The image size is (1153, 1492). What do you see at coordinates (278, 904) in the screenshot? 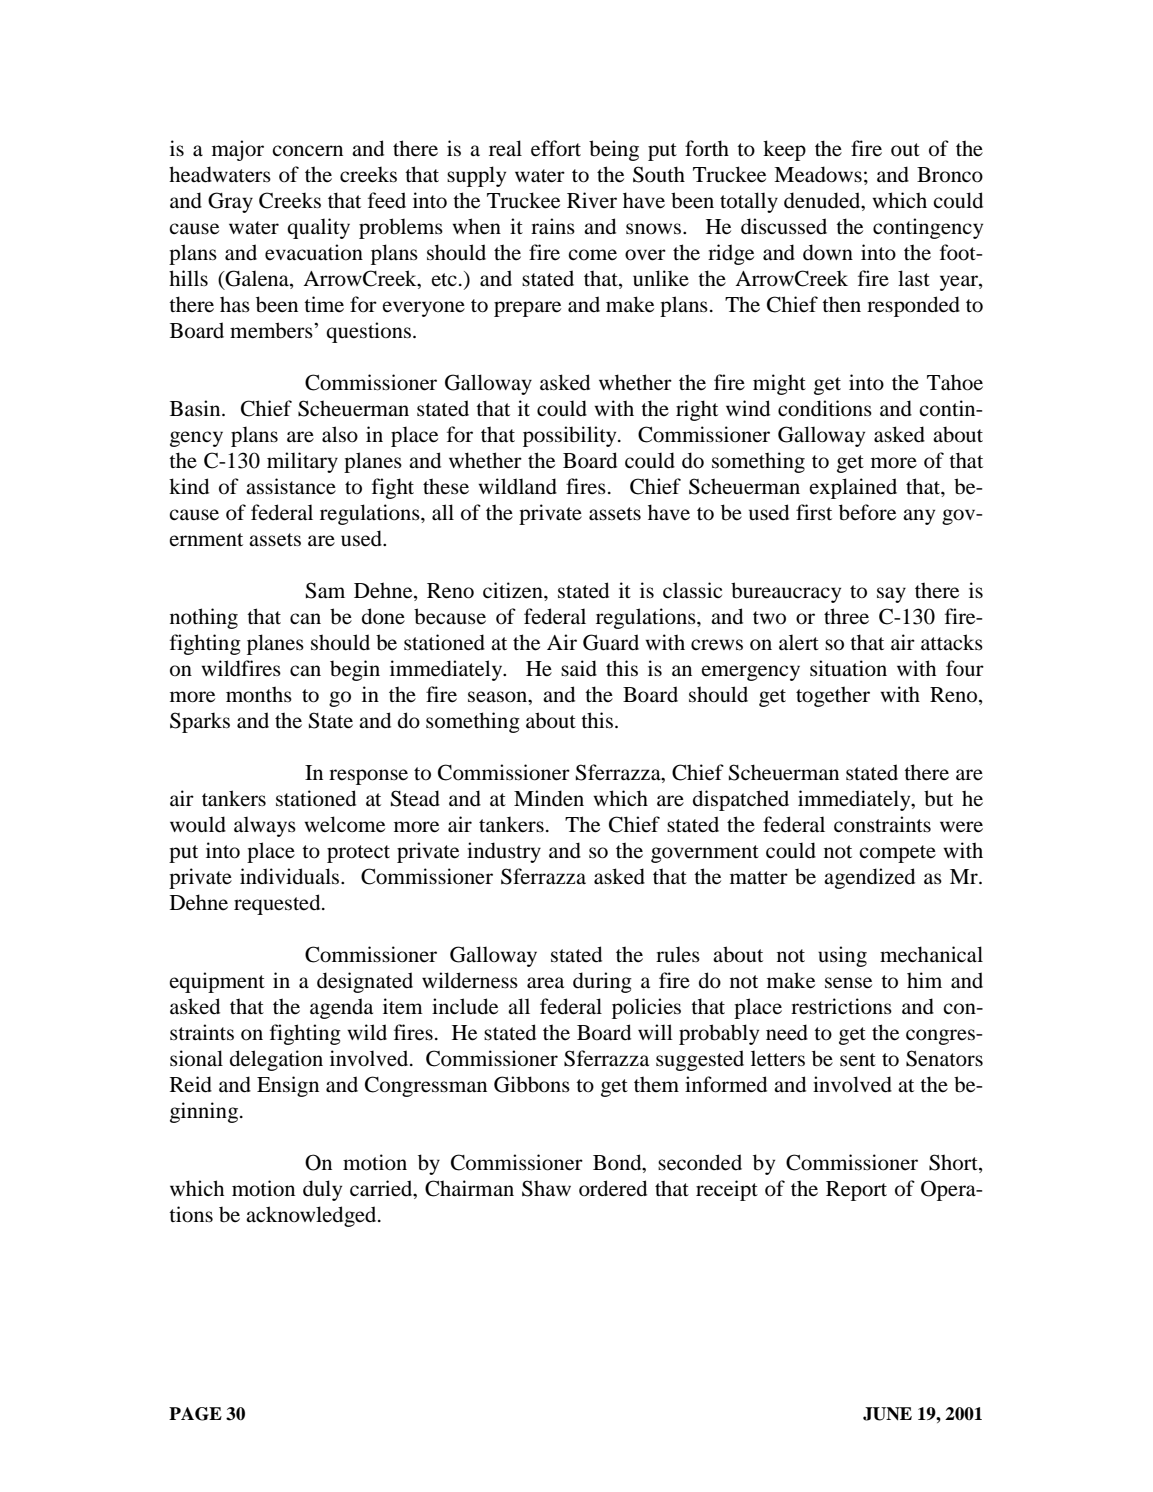
I see `requested` at bounding box center [278, 904].
